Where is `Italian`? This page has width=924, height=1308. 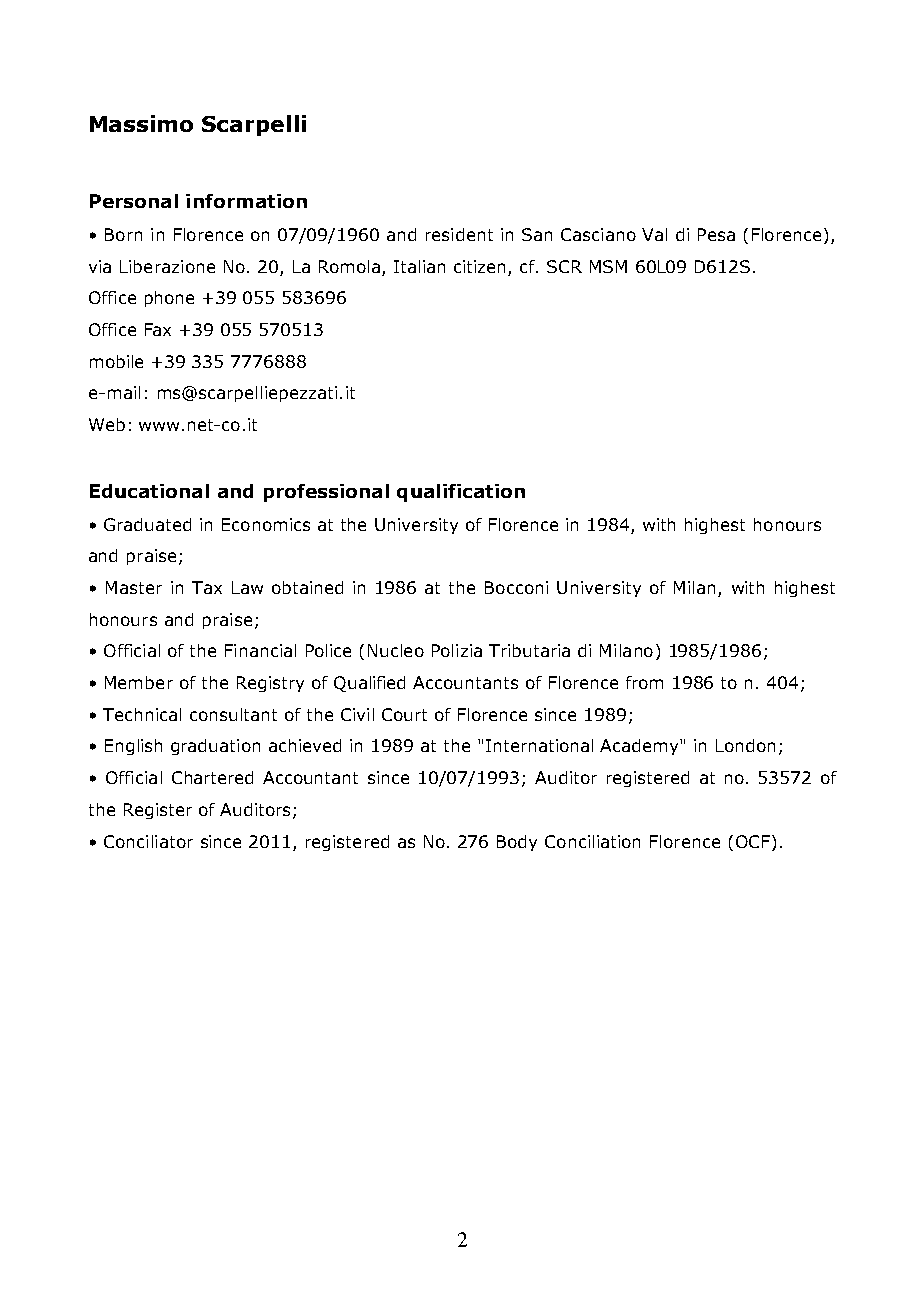
Italian is located at coordinates (419, 266).
